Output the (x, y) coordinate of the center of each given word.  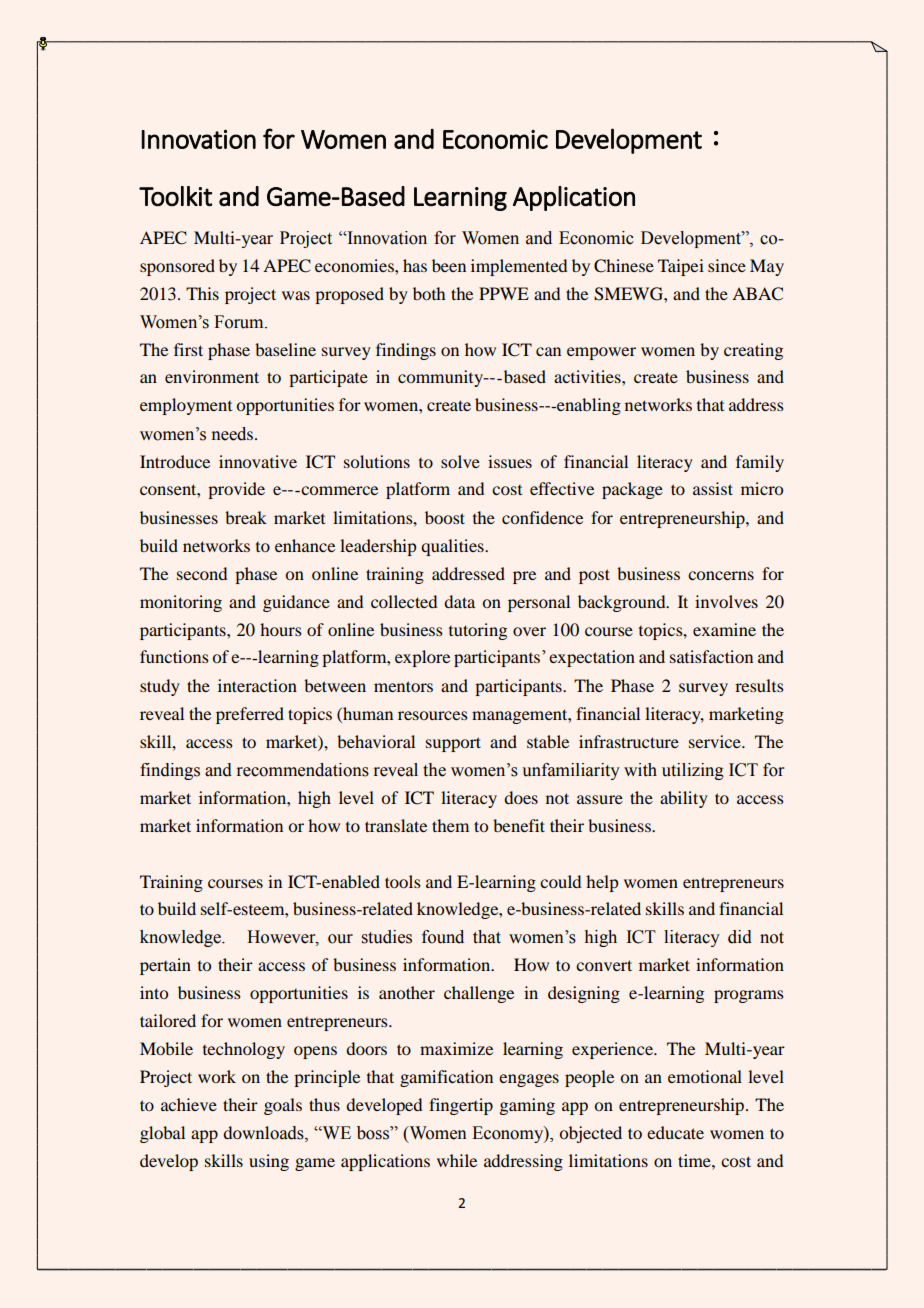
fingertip (461, 1106)
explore (422, 658)
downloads (264, 1134)
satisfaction (711, 656)
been (449, 265)
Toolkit (175, 196)
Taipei (681, 267)
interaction (257, 685)
